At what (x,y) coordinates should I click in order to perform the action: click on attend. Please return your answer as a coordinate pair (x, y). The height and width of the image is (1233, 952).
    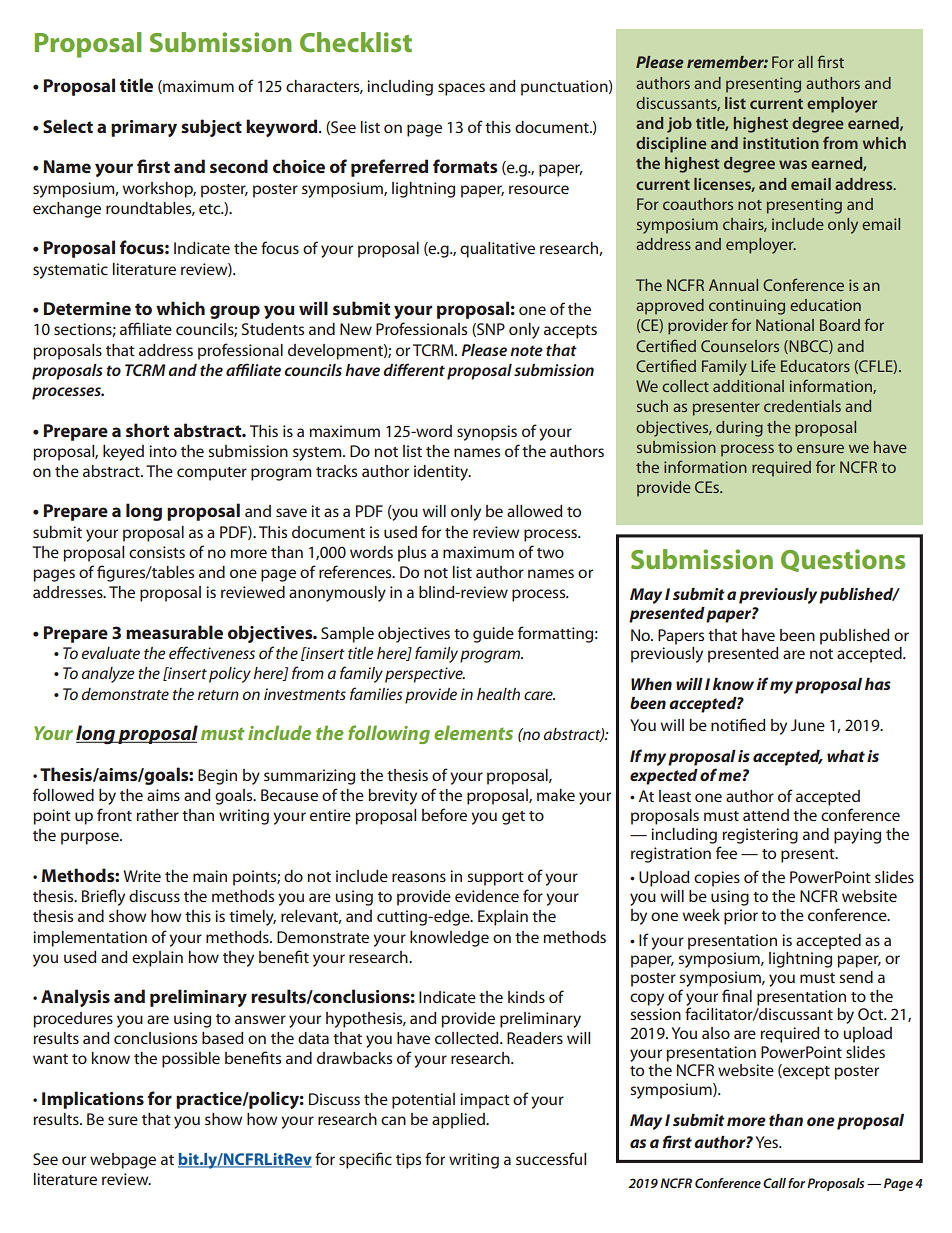
    Looking at the image, I should click on (766, 815).
